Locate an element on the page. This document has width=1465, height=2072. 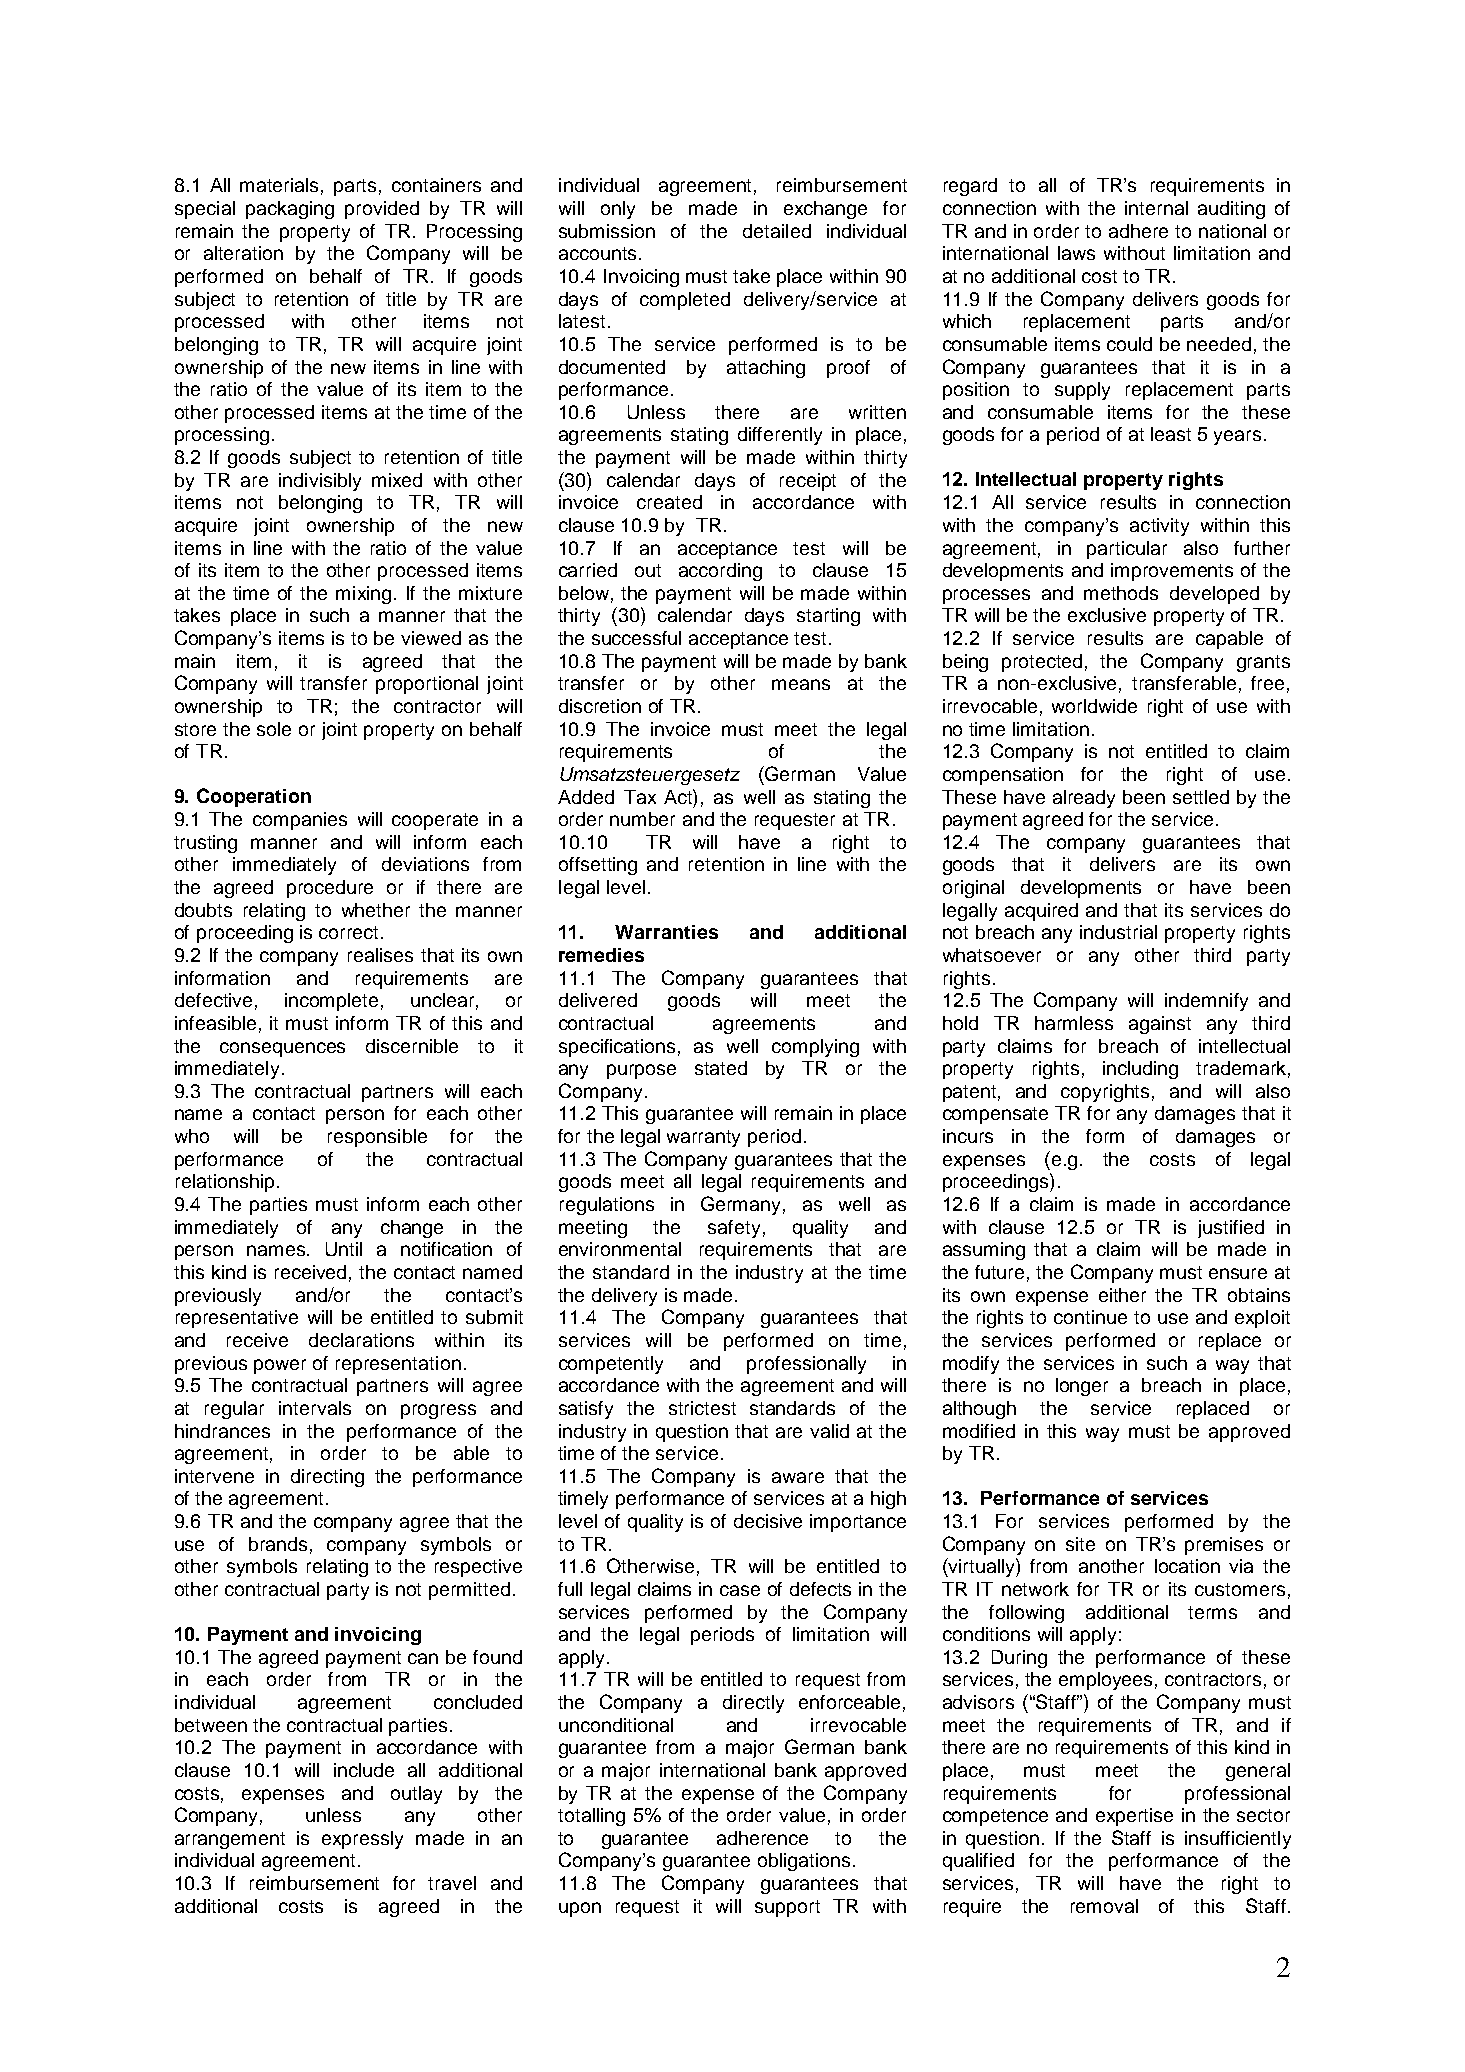
companies is located at coordinates (300, 821).
